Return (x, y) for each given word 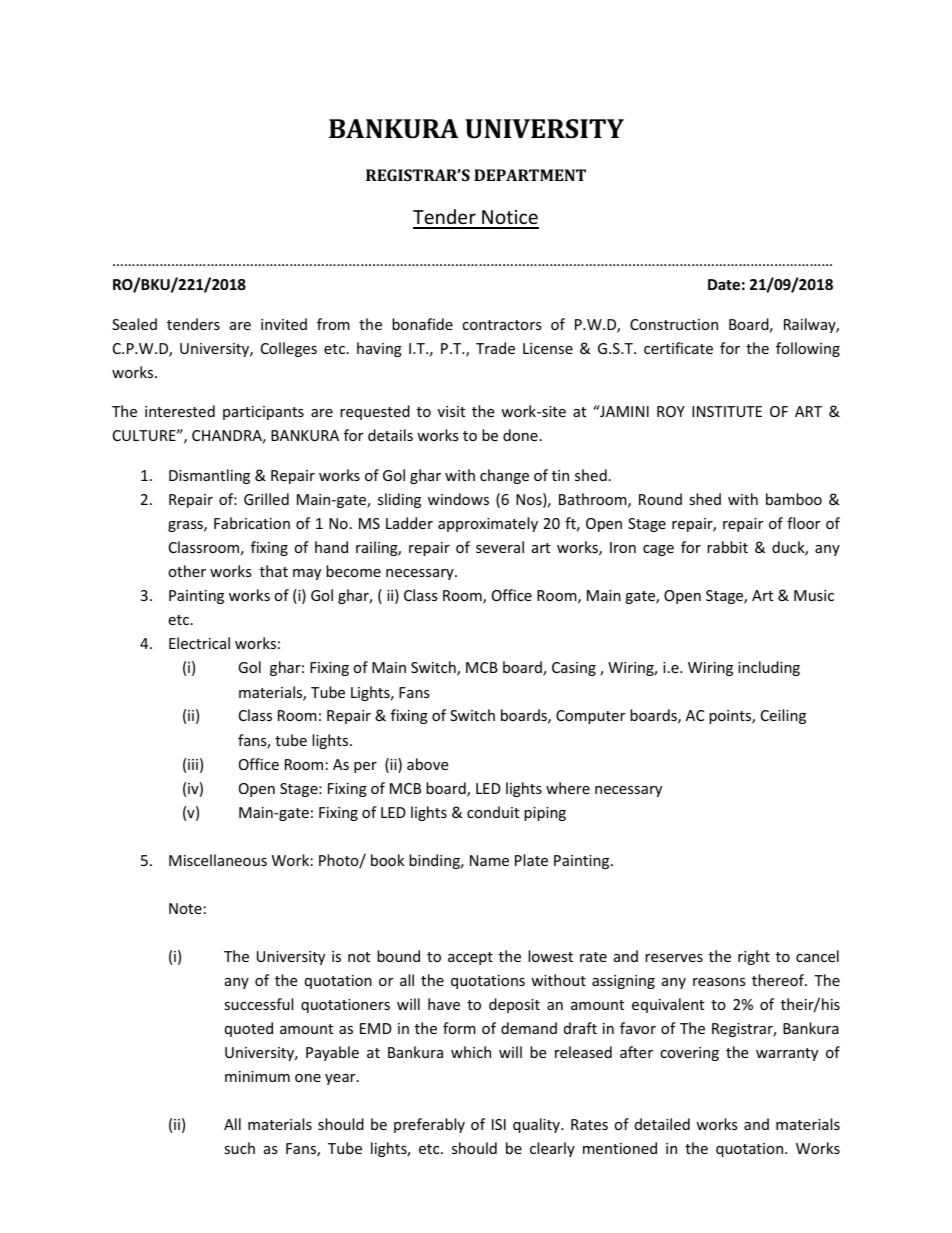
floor (803, 523)
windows (458, 499)
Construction (674, 324)
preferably (429, 1125)
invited (284, 324)
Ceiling (783, 716)
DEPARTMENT (530, 175)
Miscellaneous (218, 860)
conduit (493, 812)
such (239, 1148)
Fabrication (252, 523)
